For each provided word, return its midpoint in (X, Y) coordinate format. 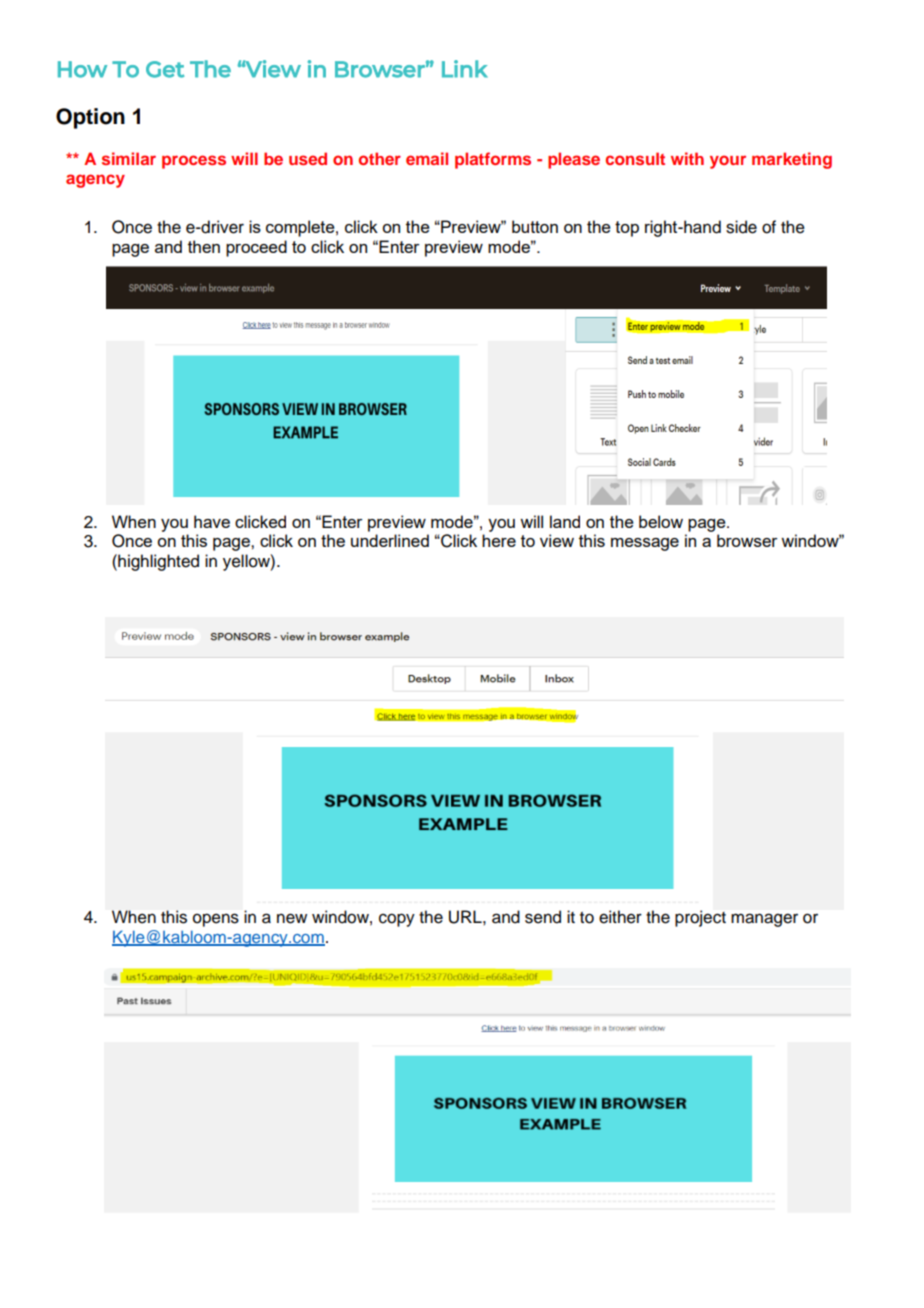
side (741, 227)
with (687, 158)
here (499, 540)
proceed (256, 248)
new (292, 918)
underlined (390, 540)
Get (165, 69)
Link (465, 69)
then (204, 246)
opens (216, 920)
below (661, 521)
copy (397, 920)
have (212, 521)
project (700, 918)
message (645, 544)
